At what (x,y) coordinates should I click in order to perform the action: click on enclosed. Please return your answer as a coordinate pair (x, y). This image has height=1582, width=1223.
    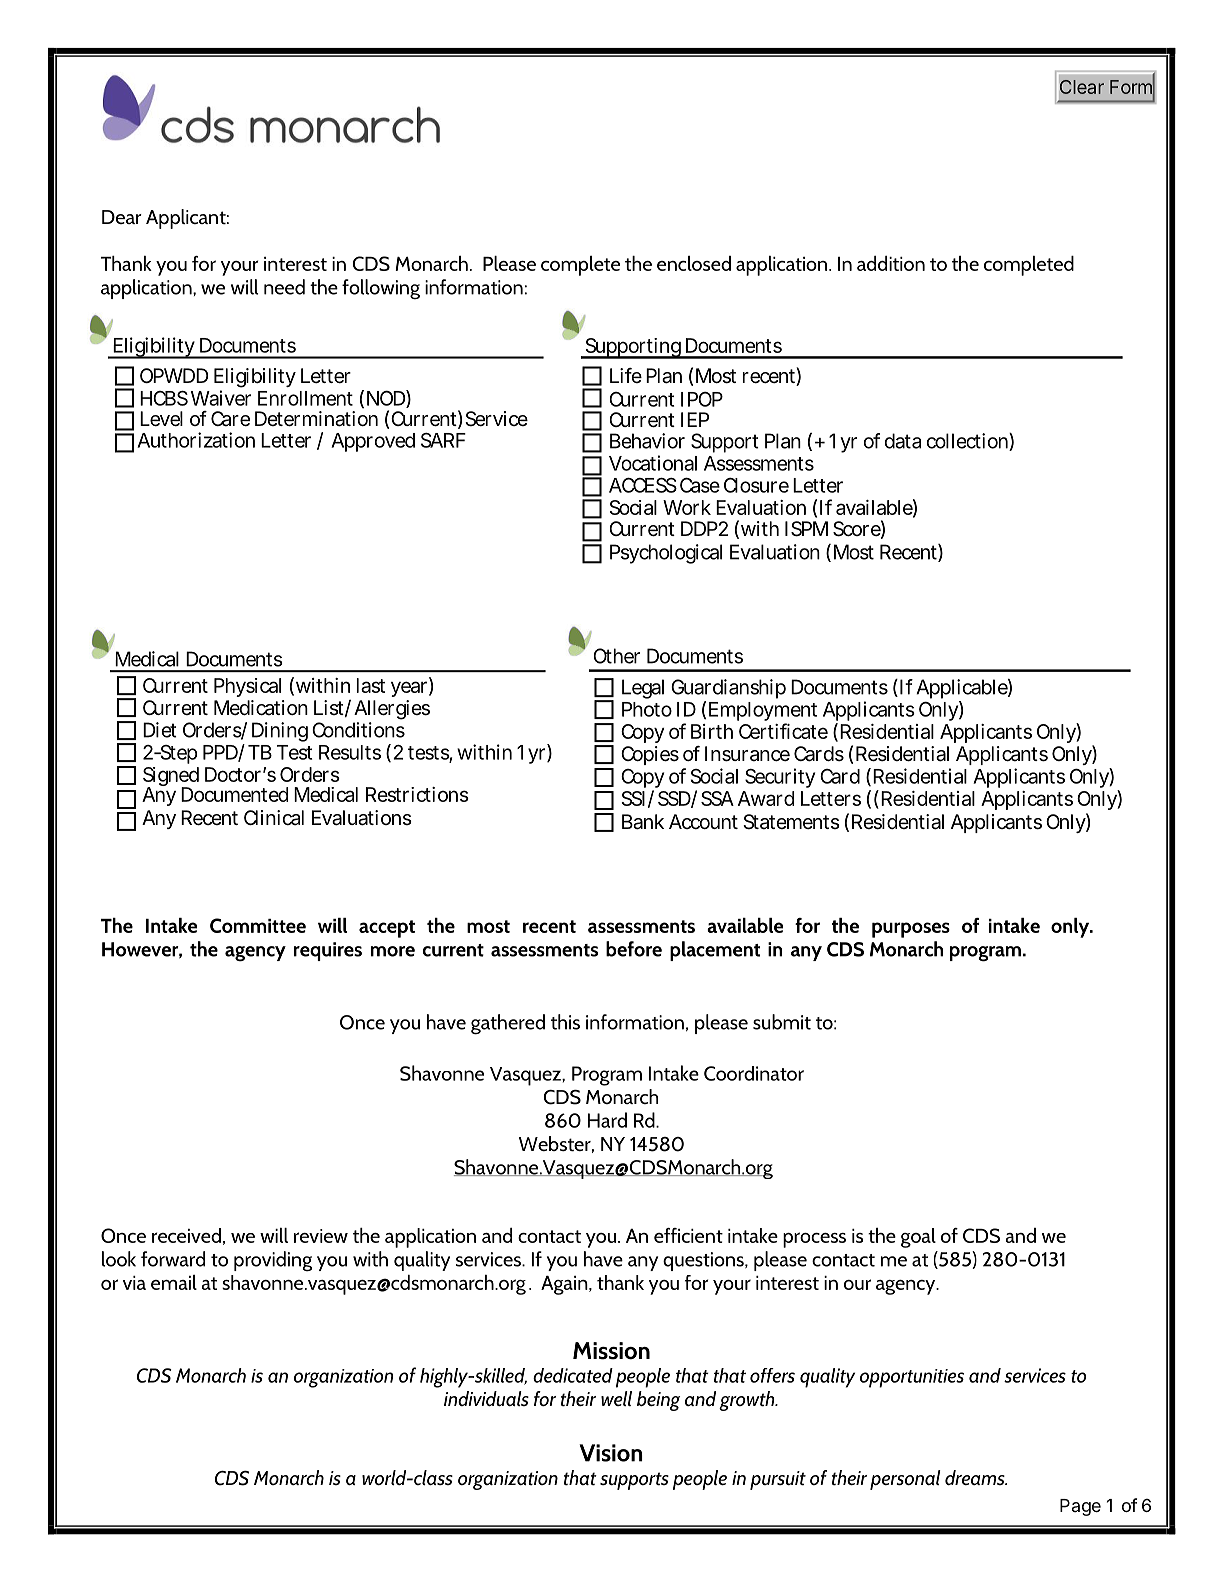
    Looking at the image, I should click on (694, 263).
